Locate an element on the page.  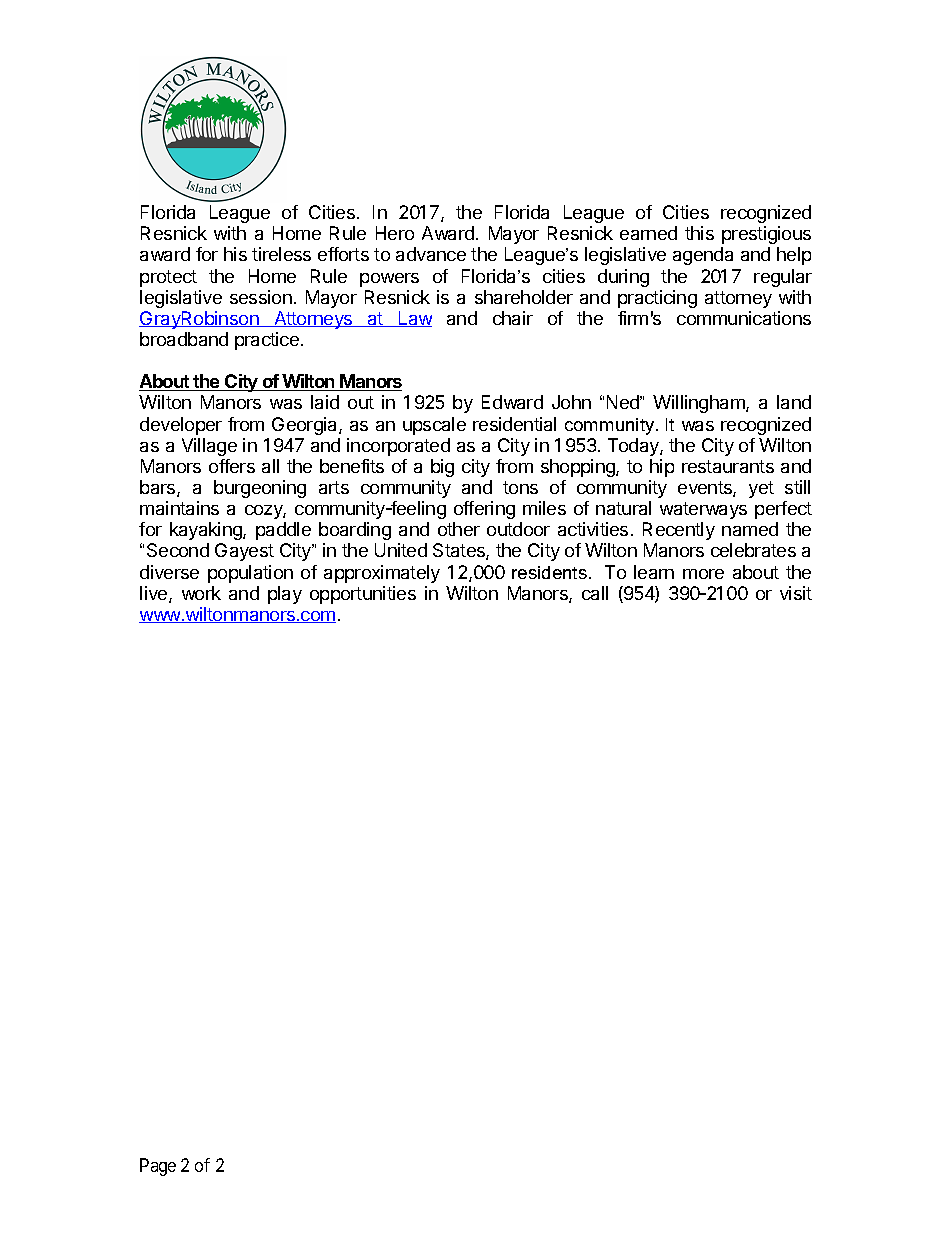
advance is located at coordinates (431, 254).
